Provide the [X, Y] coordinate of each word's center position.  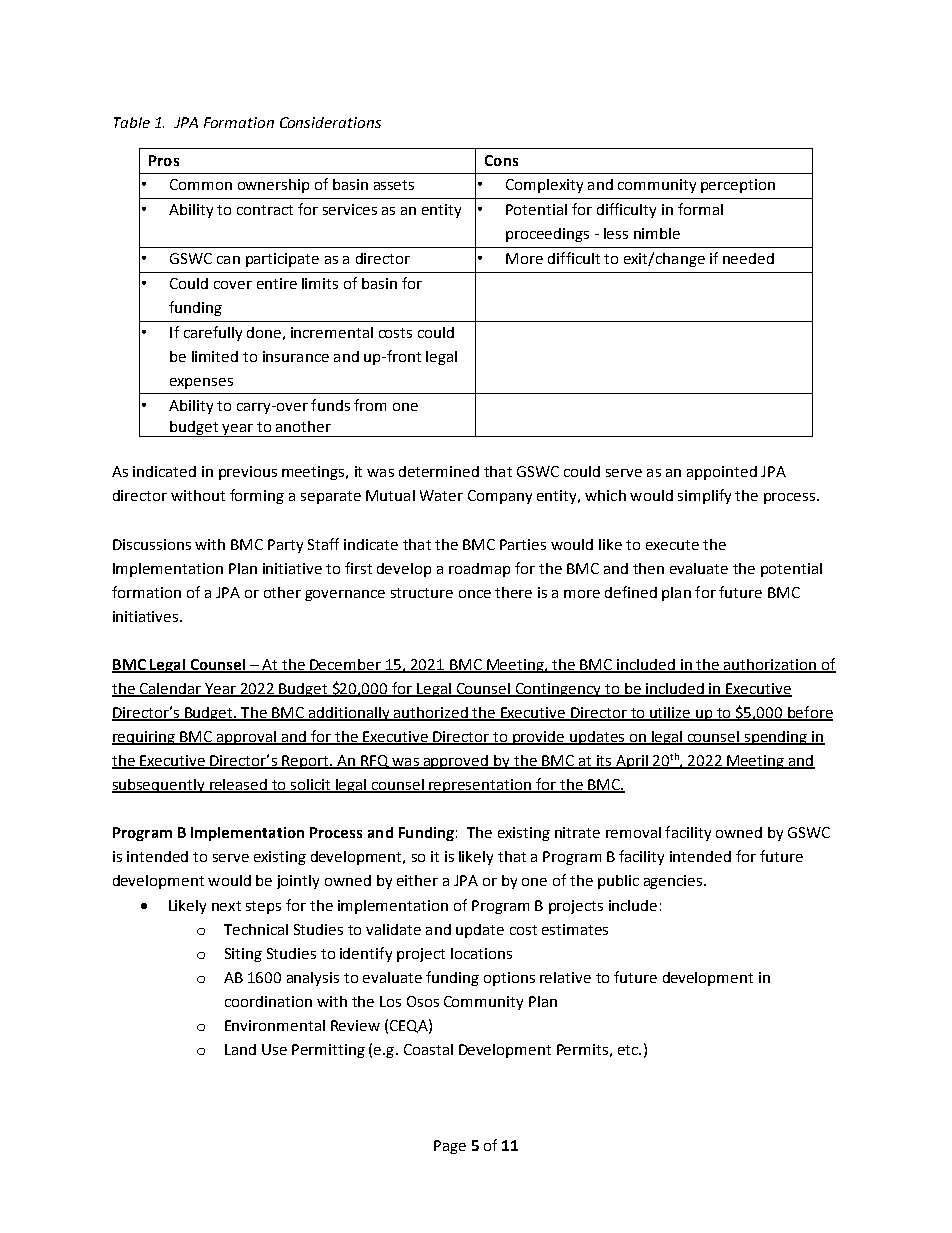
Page [450, 1147]
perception [738, 186]
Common [201, 184]
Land [240, 1049]
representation [480, 786]
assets [394, 185]
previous [248, 473]
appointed [722, 473]
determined [439, 471]
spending [775, 738]
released [238, 785]
